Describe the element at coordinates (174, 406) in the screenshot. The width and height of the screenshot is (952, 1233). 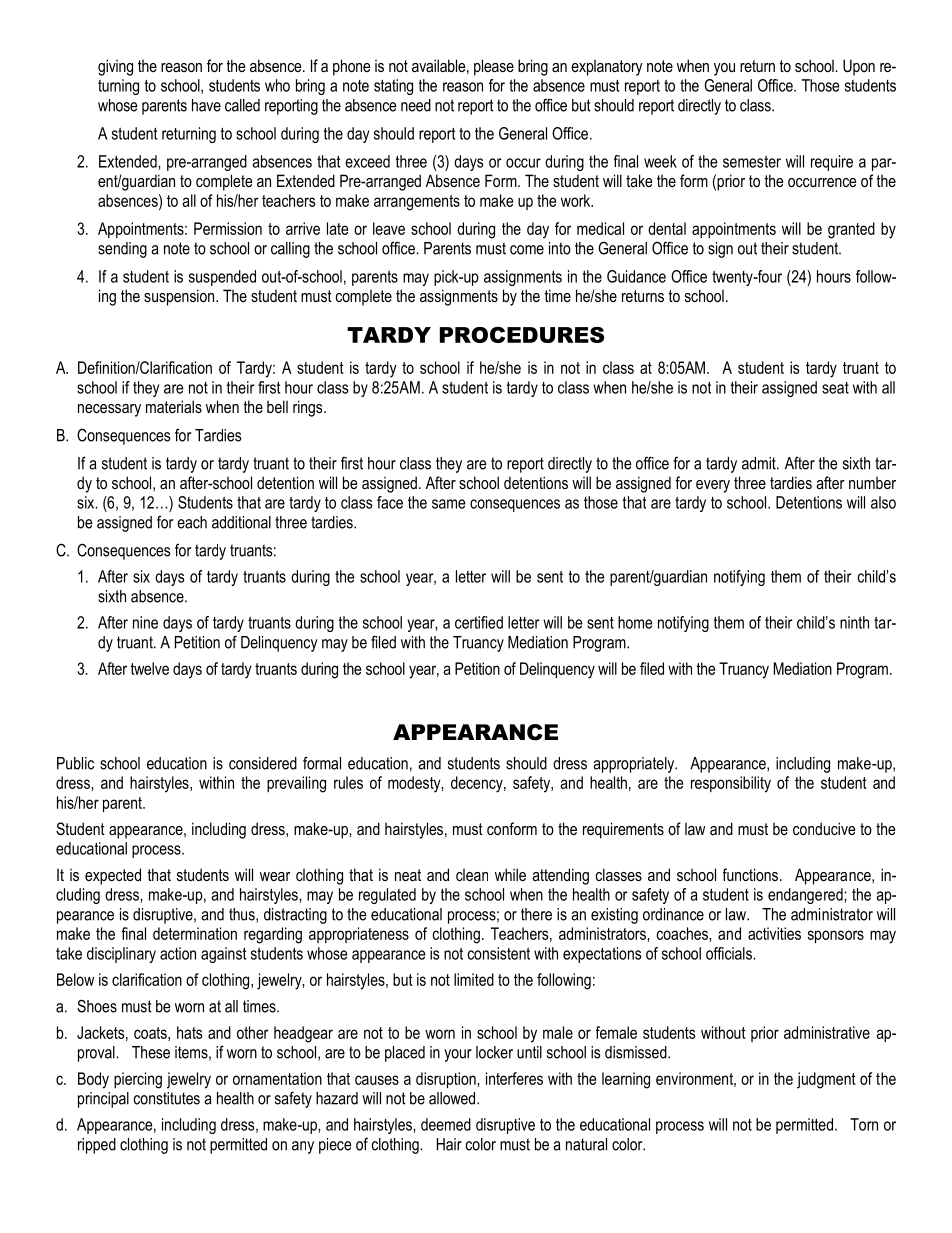
I see `materials` at that location.
